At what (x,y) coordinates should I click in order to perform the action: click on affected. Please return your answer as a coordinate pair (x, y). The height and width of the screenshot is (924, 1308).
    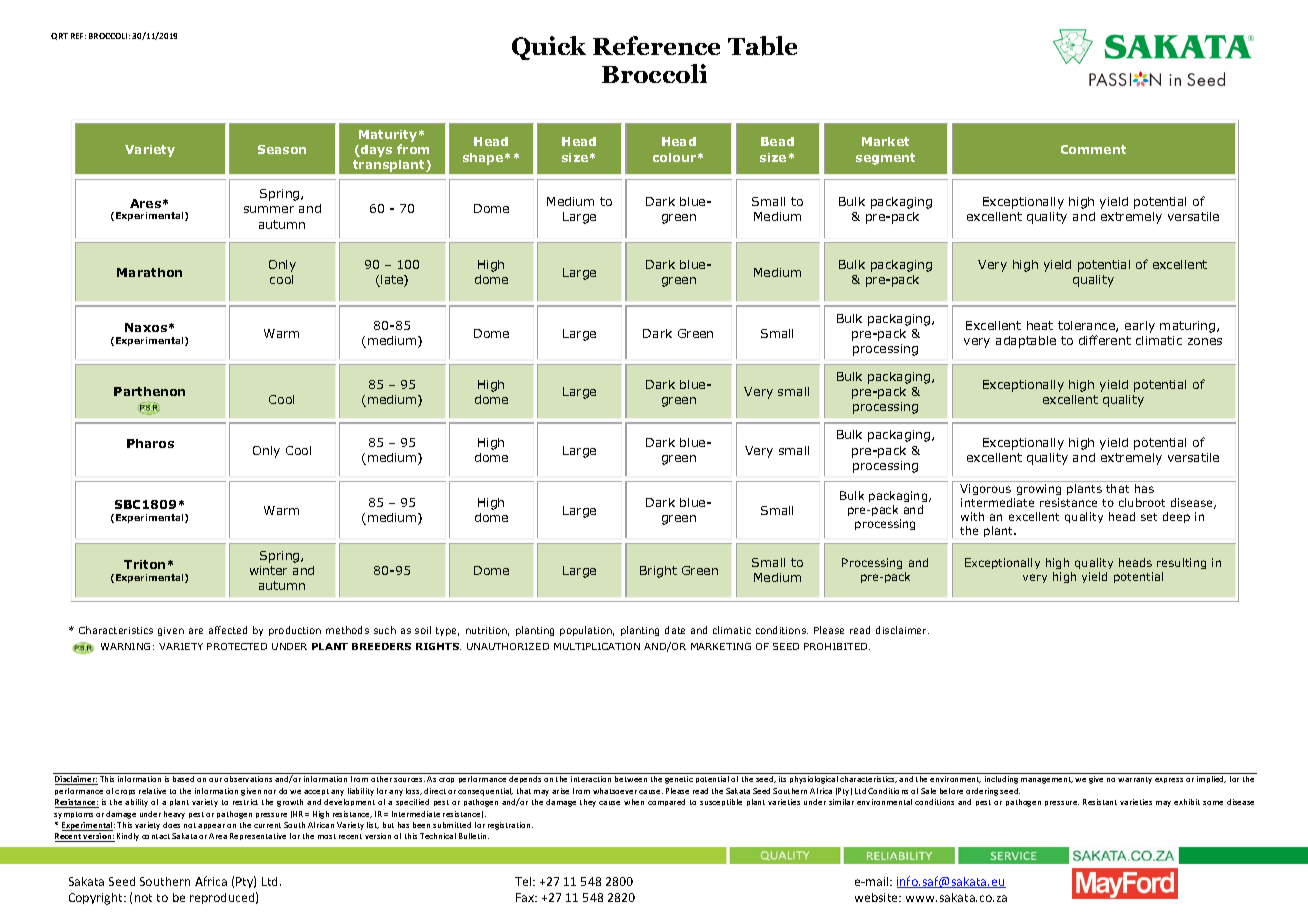
    Looking at the image, I should click on (228, 630).
